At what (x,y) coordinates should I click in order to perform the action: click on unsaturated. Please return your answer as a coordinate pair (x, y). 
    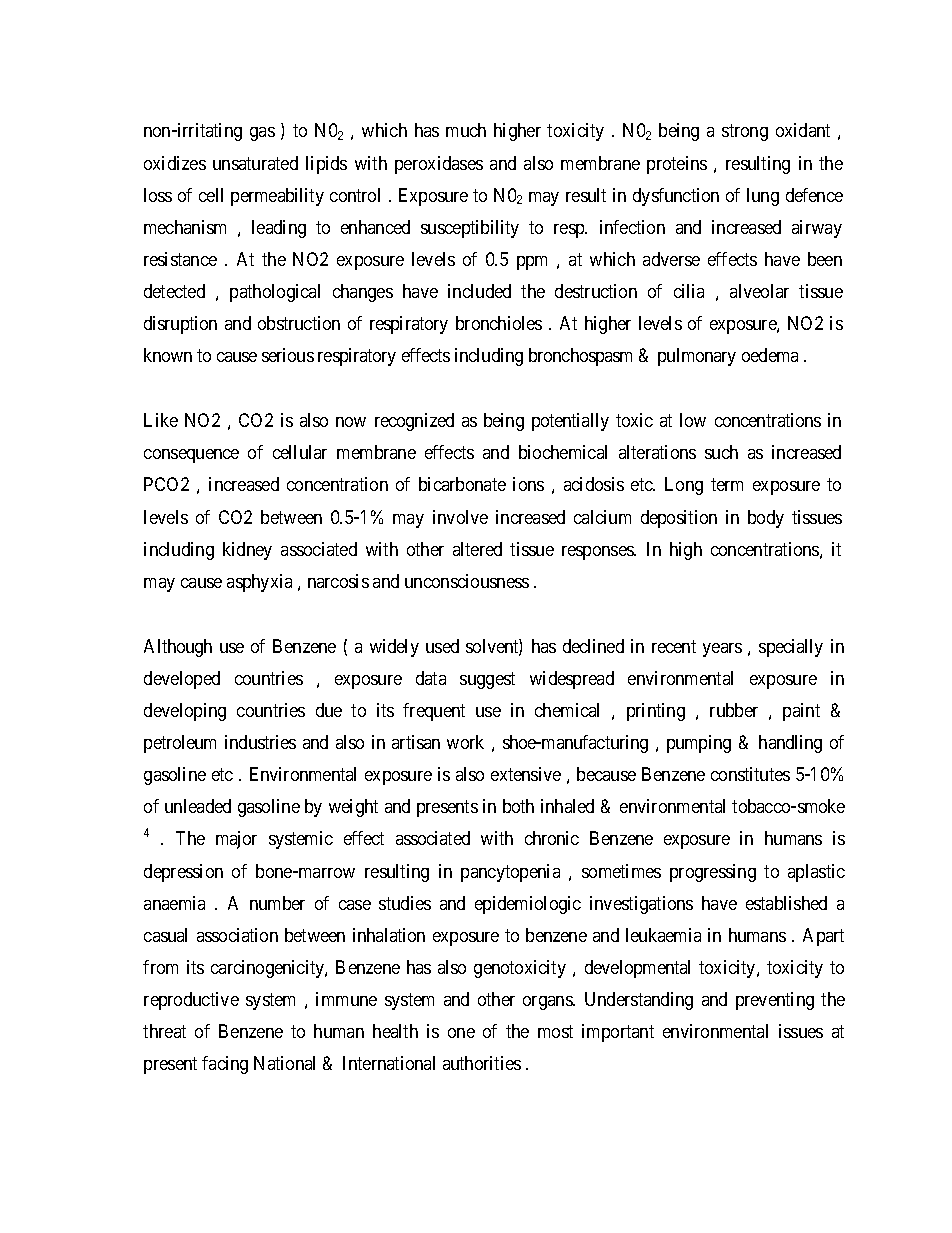
    Looking at the image, I should click on (255, 163).
